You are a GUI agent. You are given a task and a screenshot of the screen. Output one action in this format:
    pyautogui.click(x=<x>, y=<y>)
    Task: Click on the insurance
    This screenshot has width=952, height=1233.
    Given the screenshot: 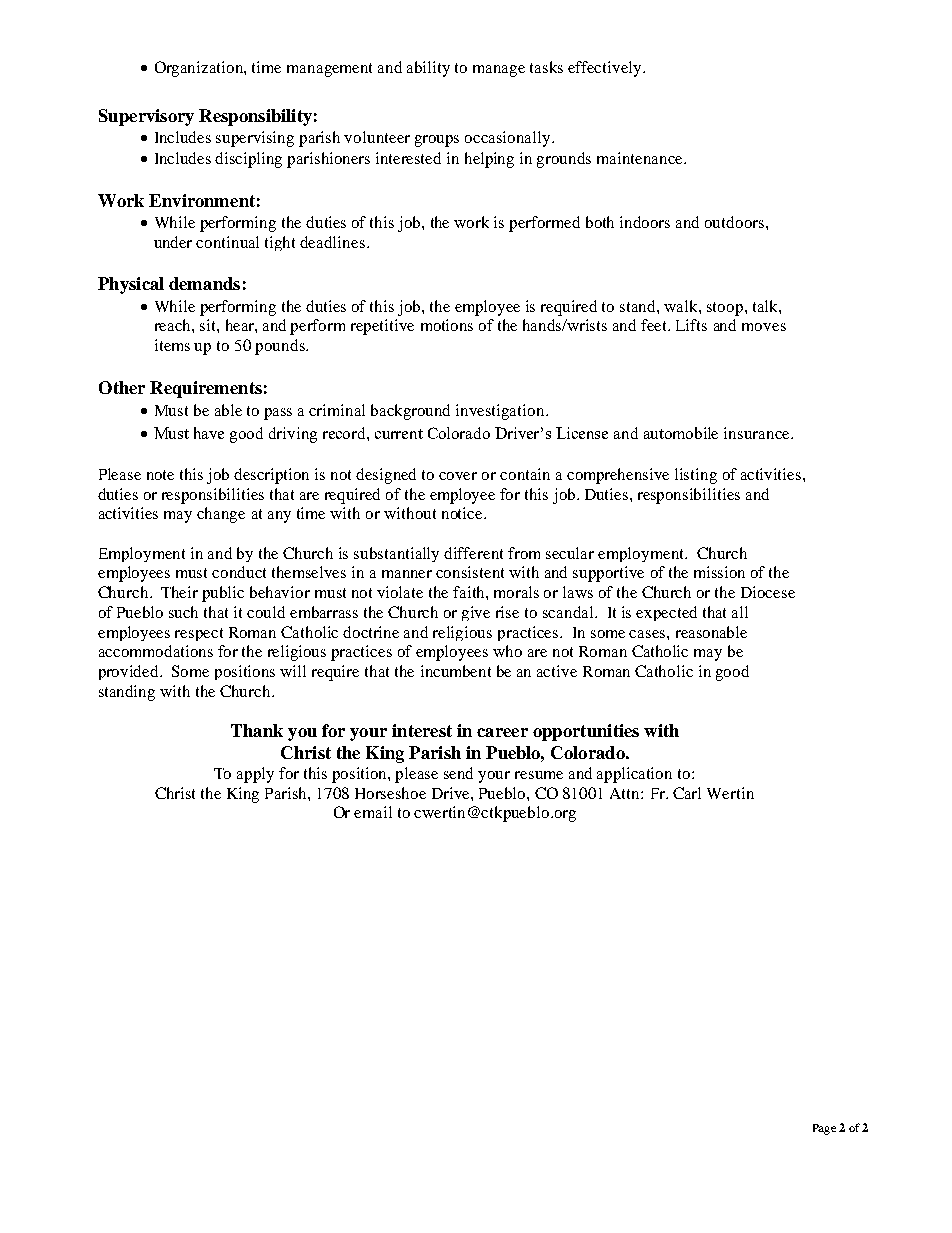 What is the action you would take?
    pyautogui.click(x=758, y=433)
